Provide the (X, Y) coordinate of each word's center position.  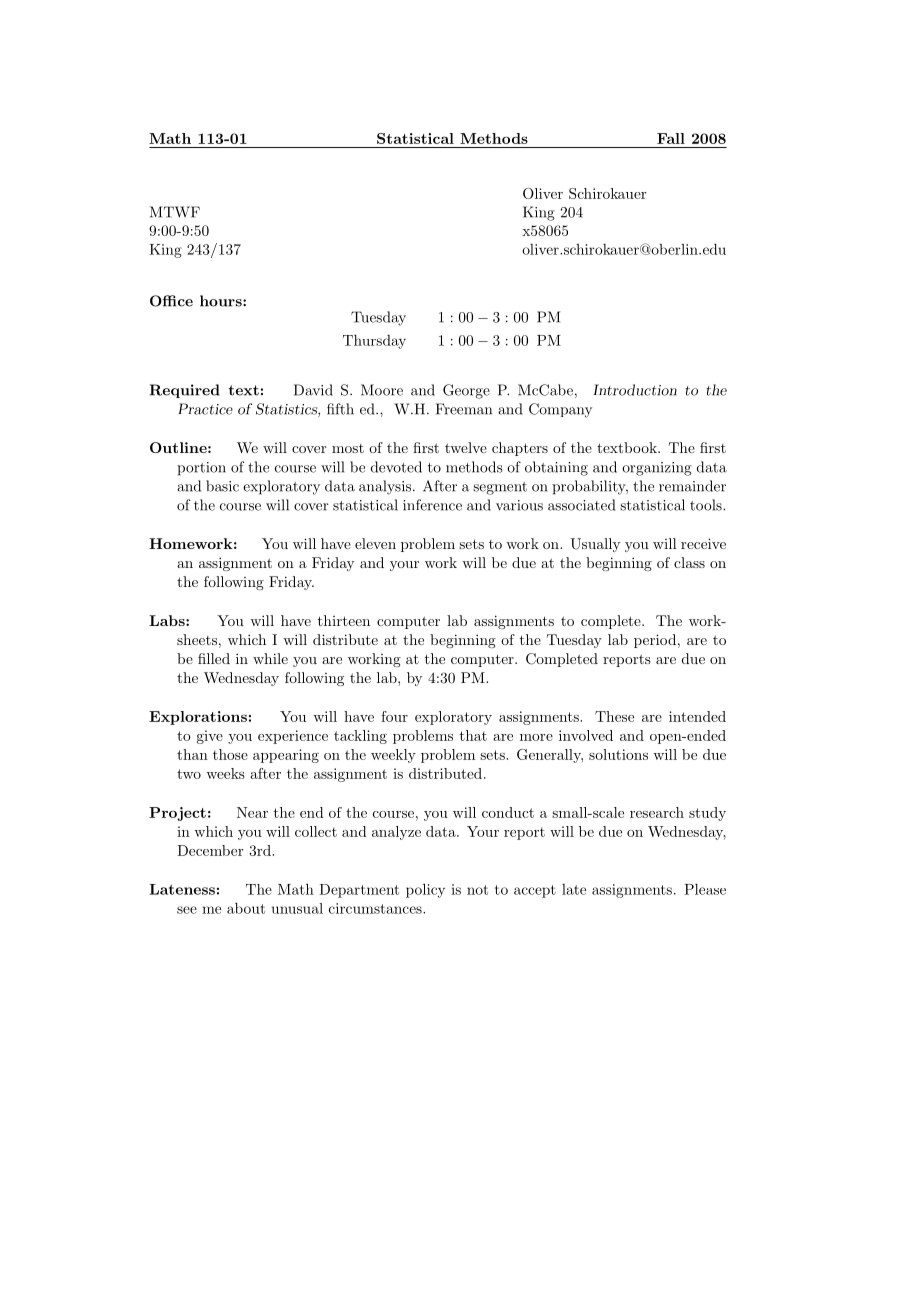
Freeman (464, 409)
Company (560, 410)
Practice (205, 409)
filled (214, 658)
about (246, 908)
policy (425, 890)
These (614, 716)
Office (171, 301)
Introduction (635, 390)
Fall (671, 138)
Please (705, 889)
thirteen (344, 620)
